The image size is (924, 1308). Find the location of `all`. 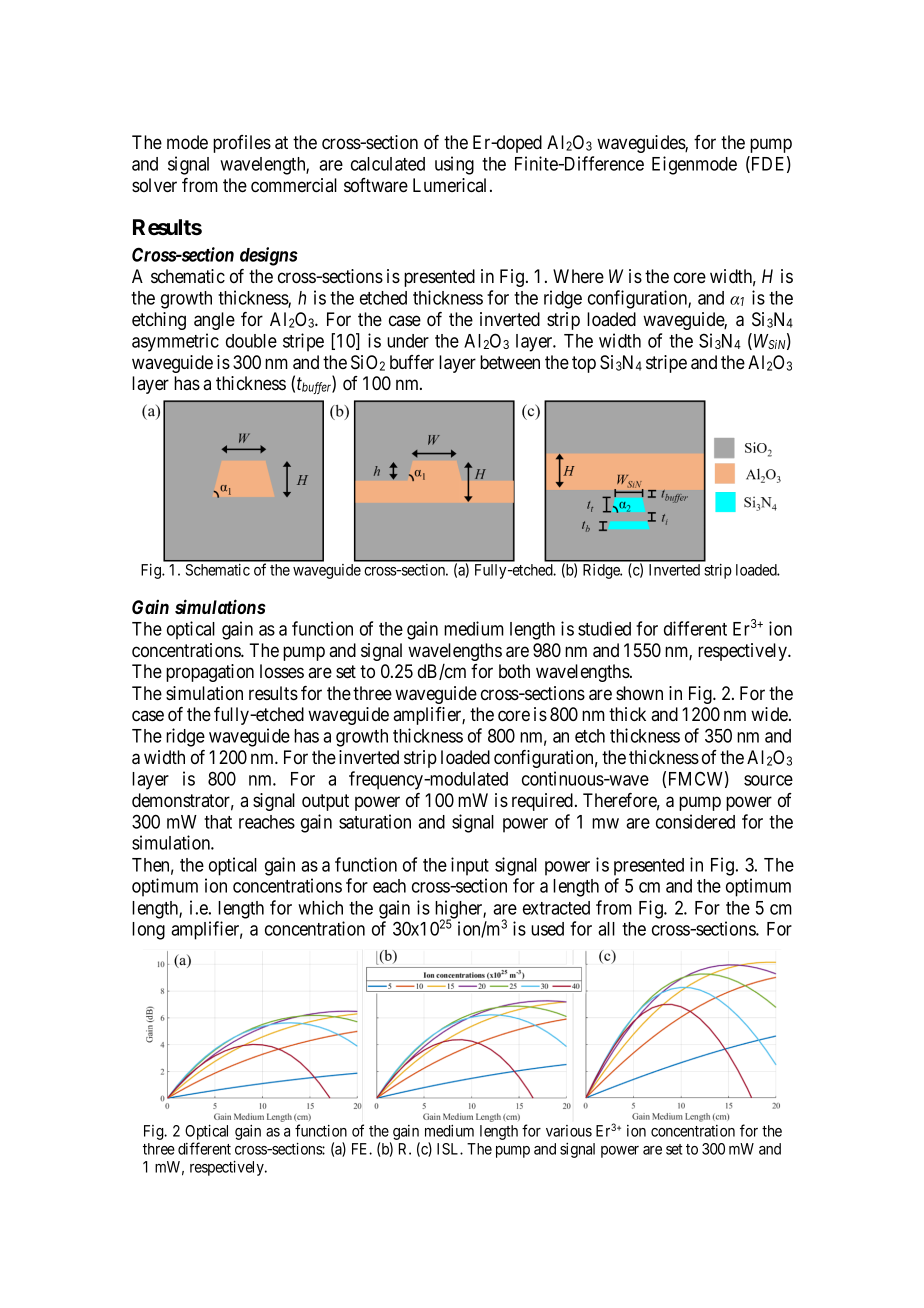

all is located at coordinates (606, 929).
